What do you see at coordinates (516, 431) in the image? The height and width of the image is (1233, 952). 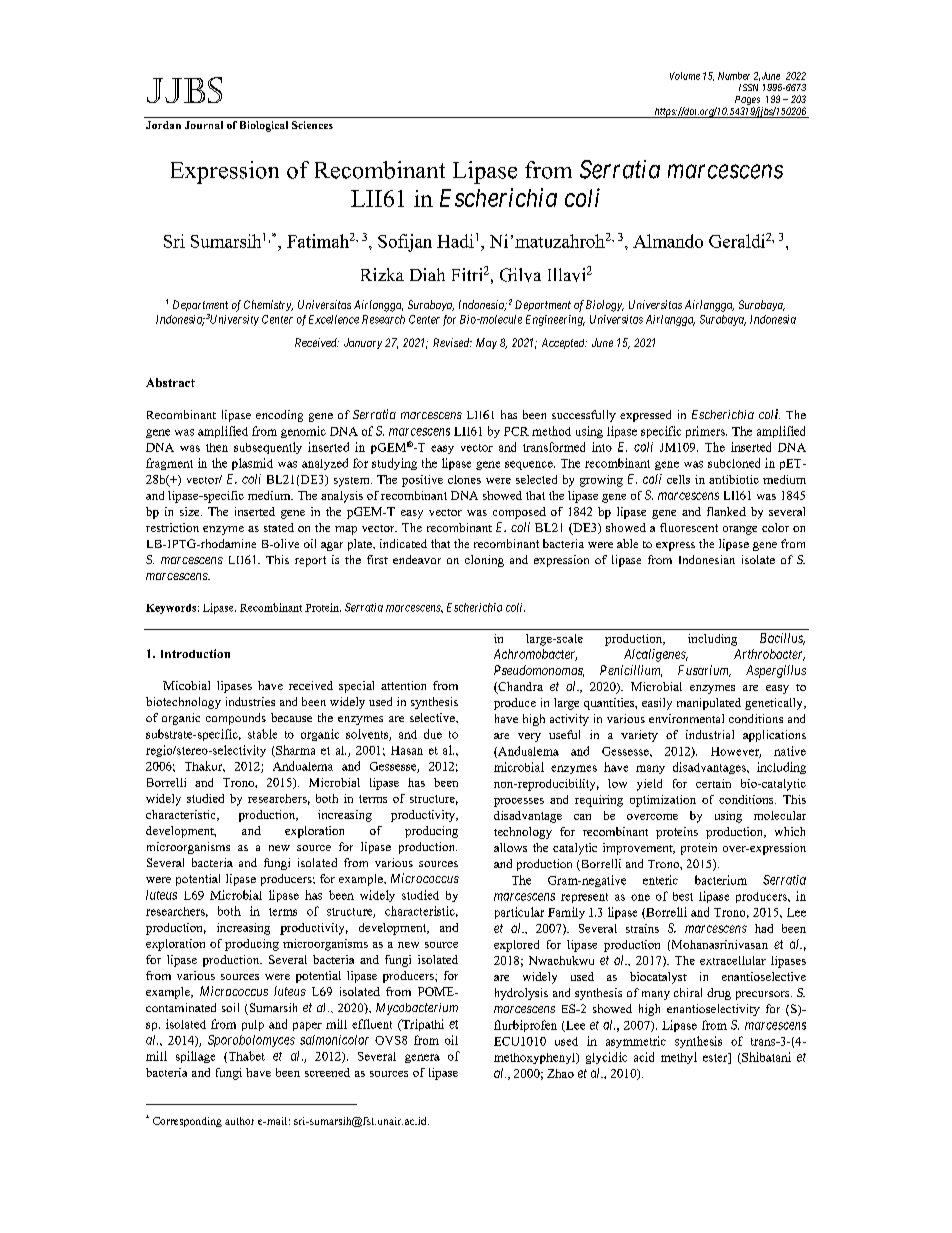 I see `PCR` at bounding box center [516, 431].
